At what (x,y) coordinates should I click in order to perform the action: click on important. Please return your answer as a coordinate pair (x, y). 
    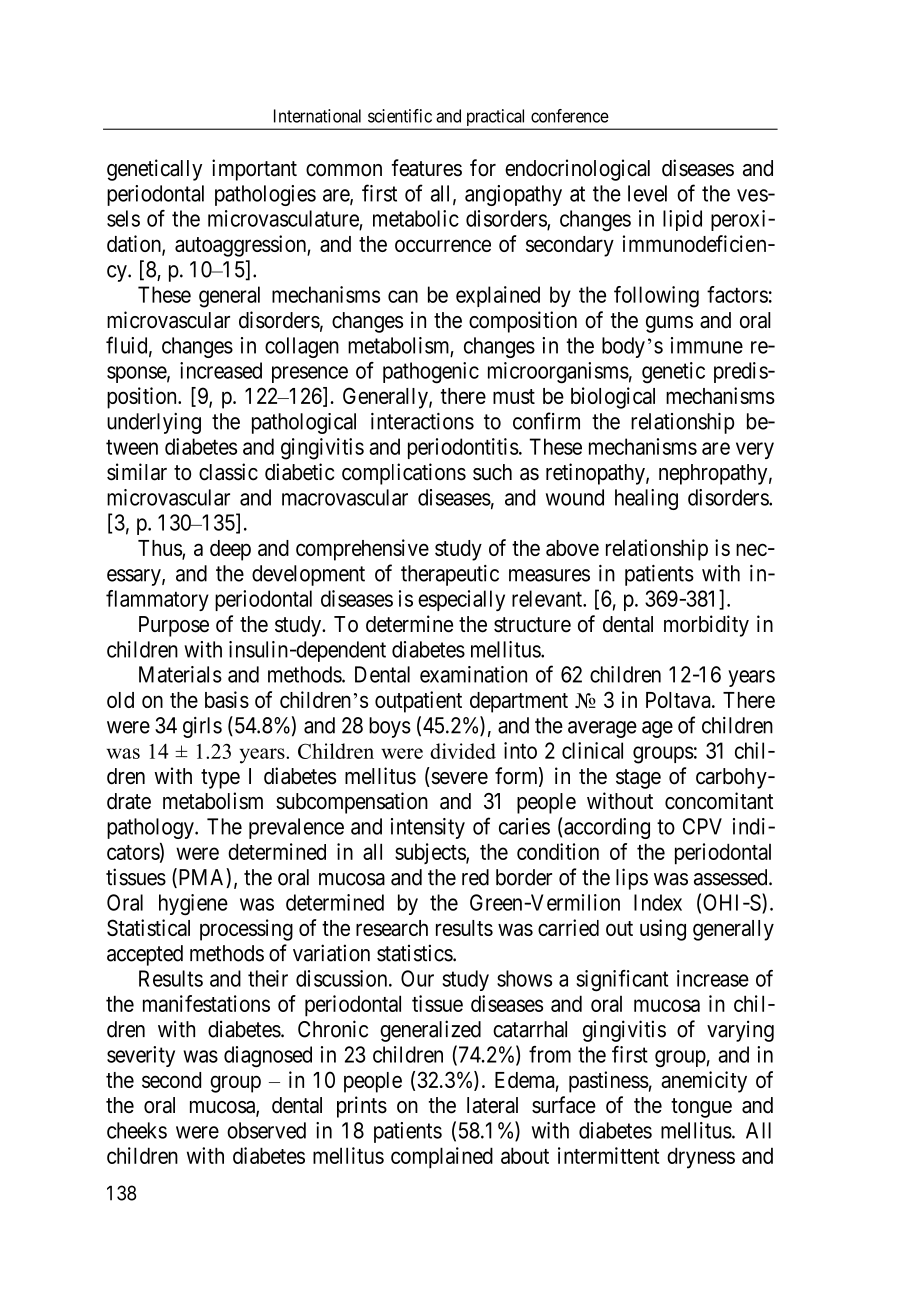
    Looking at the image, I should click on (254, 170).
